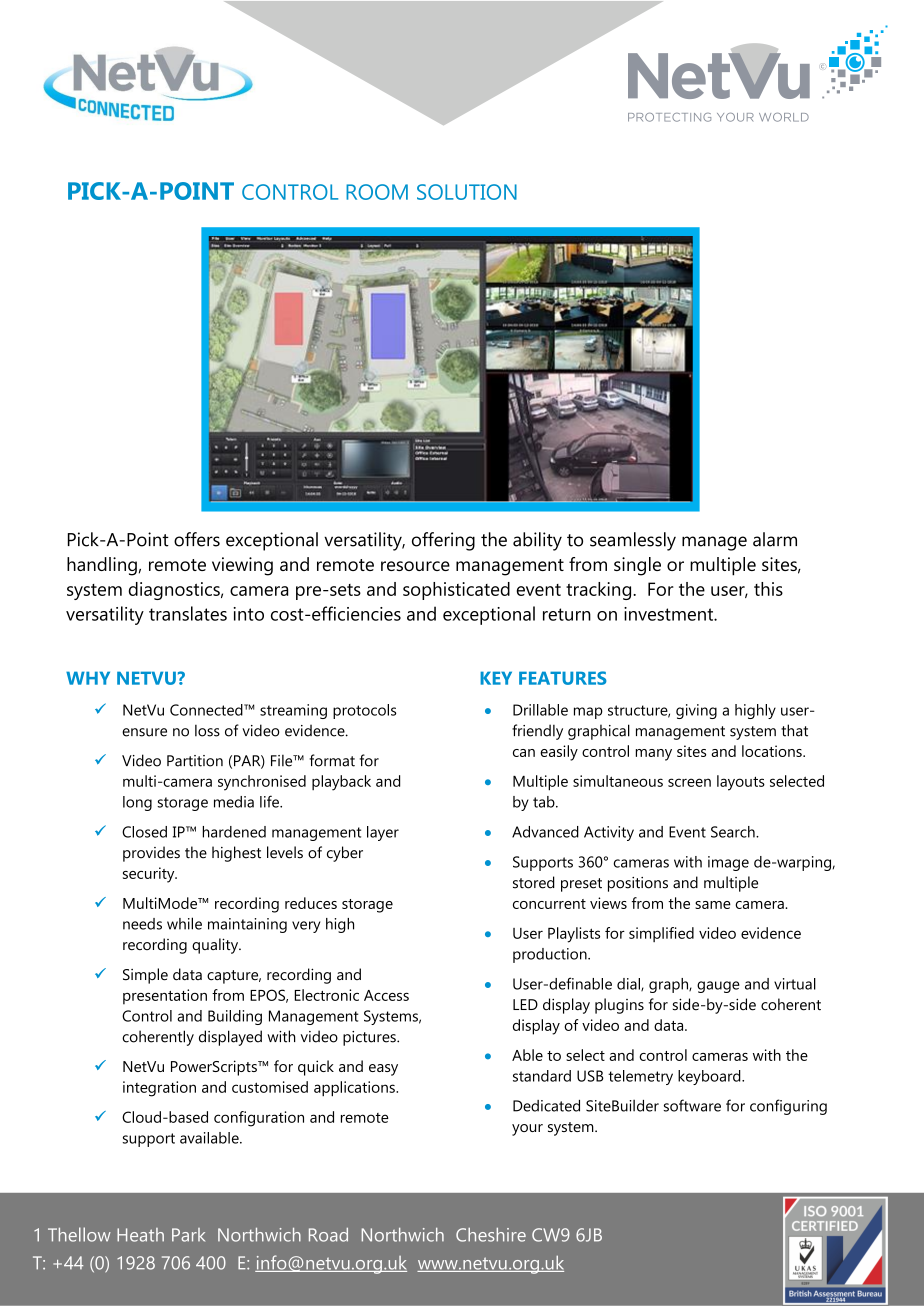  What do you see at coordinates (467, 192) in the screenshot?
I see `SOLUTION` at bounding box center [467, 192].
